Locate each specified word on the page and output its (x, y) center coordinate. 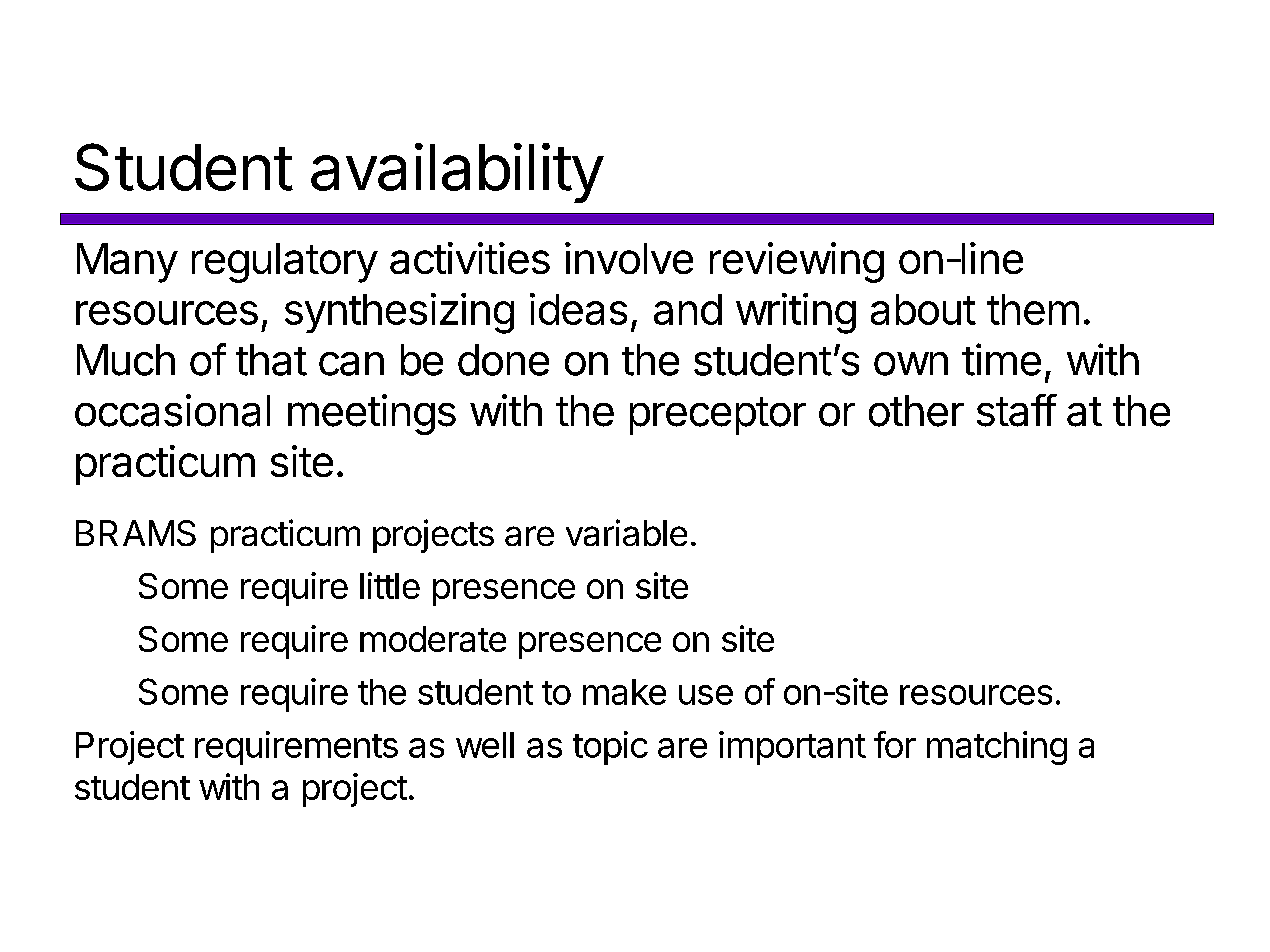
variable (626, 532)
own (911, 364)
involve (629, 258)
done (503, 360)
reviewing (797, 262)
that (271, 360)
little (390, 585)
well (485, 745)
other (916, 411)
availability (457, 173)
